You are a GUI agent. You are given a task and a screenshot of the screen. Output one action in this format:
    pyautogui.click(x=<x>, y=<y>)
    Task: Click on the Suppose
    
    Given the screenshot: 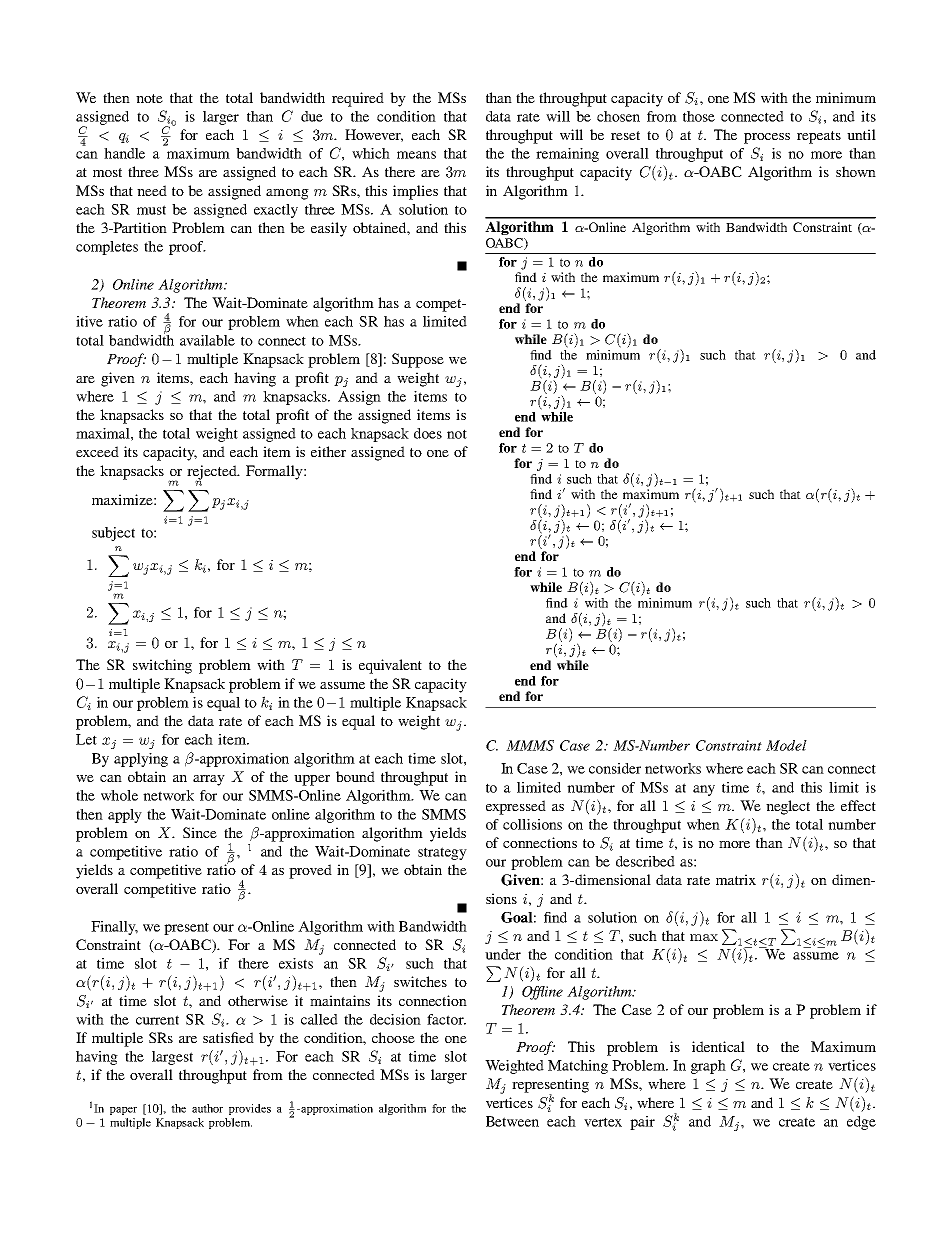 What is the action you would take?
    pyautogui.click(x=418, y=360)
